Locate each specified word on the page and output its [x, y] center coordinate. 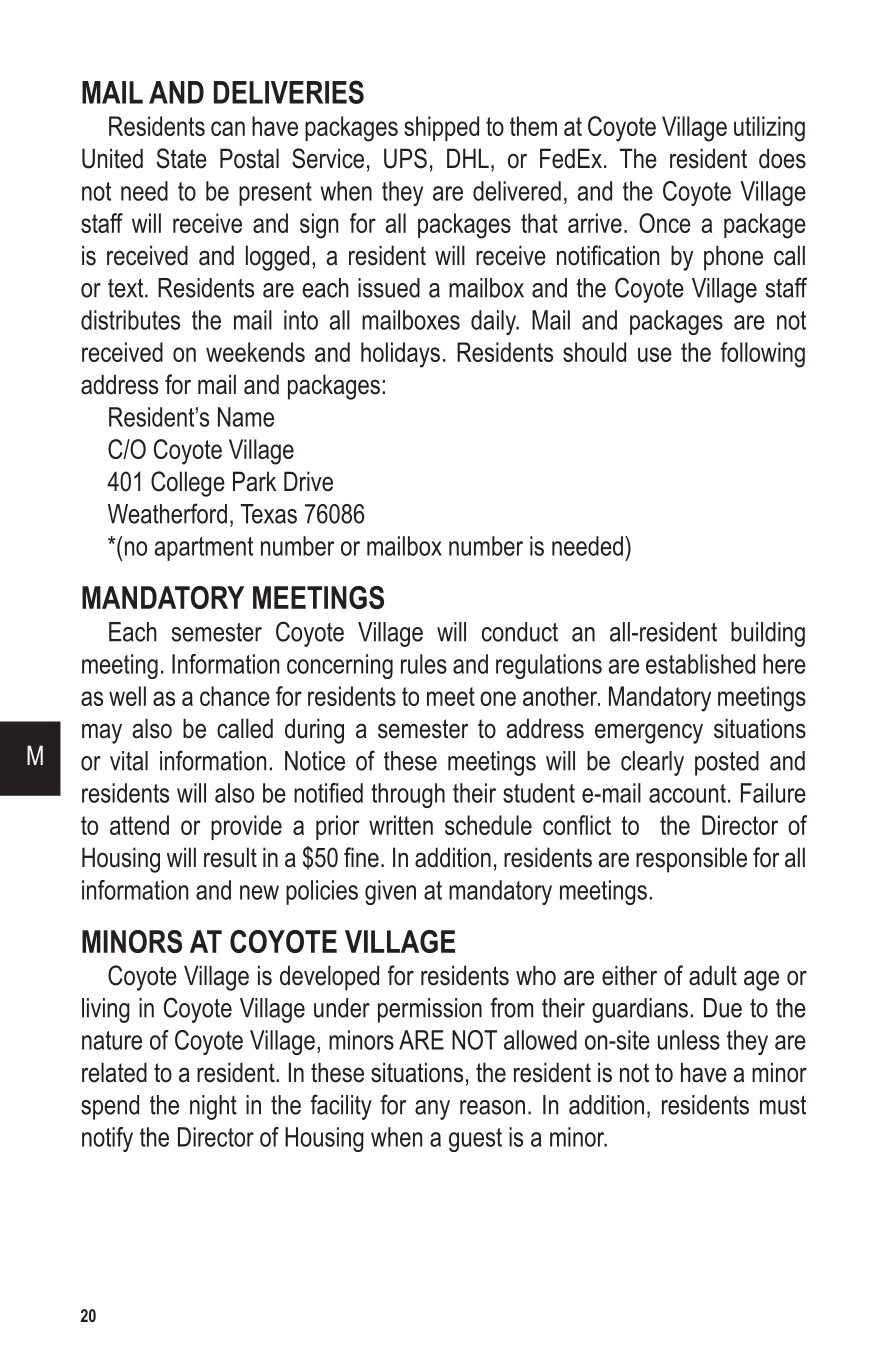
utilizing [769, 129]
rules [424, 664]
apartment [204, 549]
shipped [441, 128]
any [432, 1110]
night [213, 1107]
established [700, 664]
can [228, 128]
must [783, 1105]
